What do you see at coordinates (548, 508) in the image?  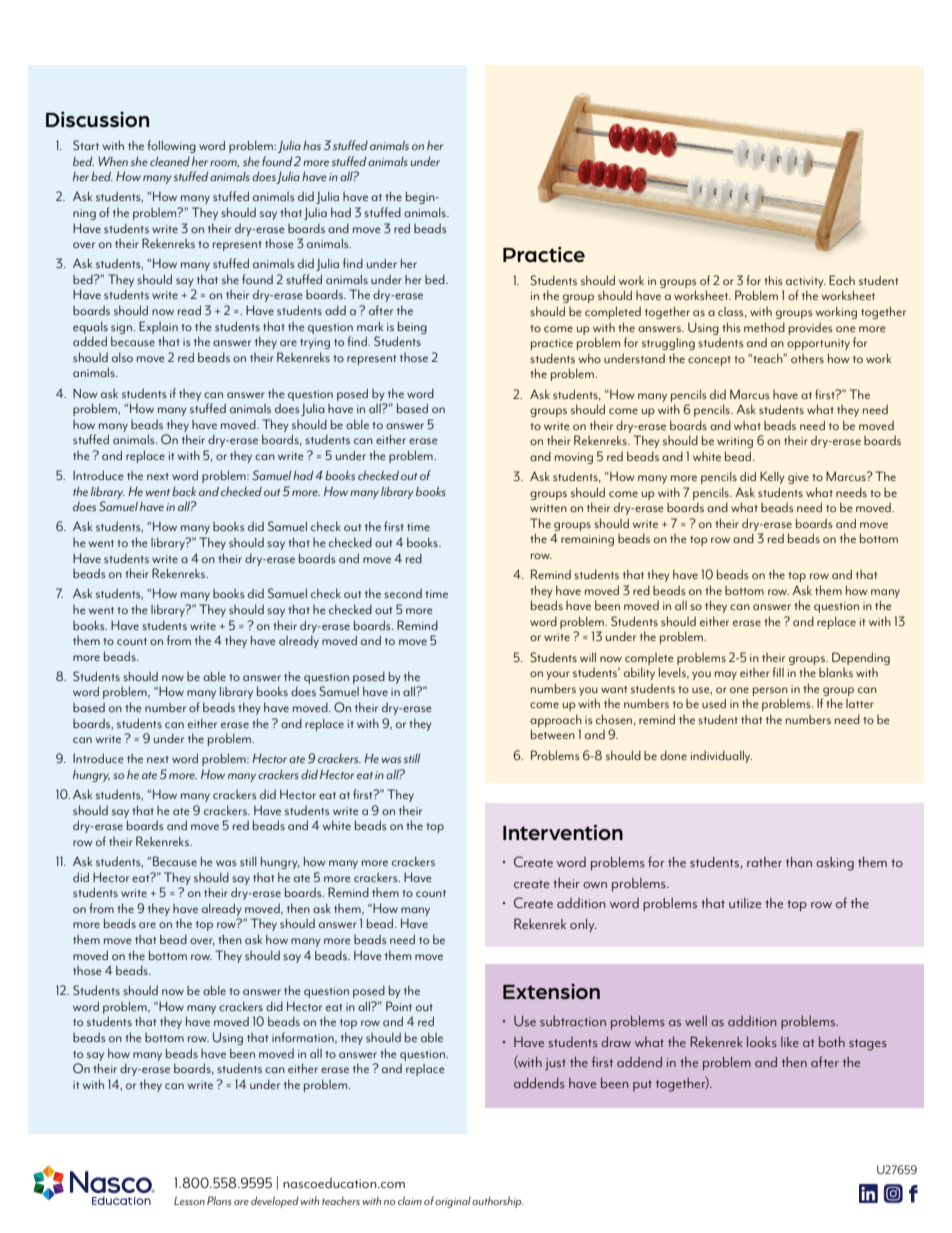 I see `written` at bounding box center [548, 508].
